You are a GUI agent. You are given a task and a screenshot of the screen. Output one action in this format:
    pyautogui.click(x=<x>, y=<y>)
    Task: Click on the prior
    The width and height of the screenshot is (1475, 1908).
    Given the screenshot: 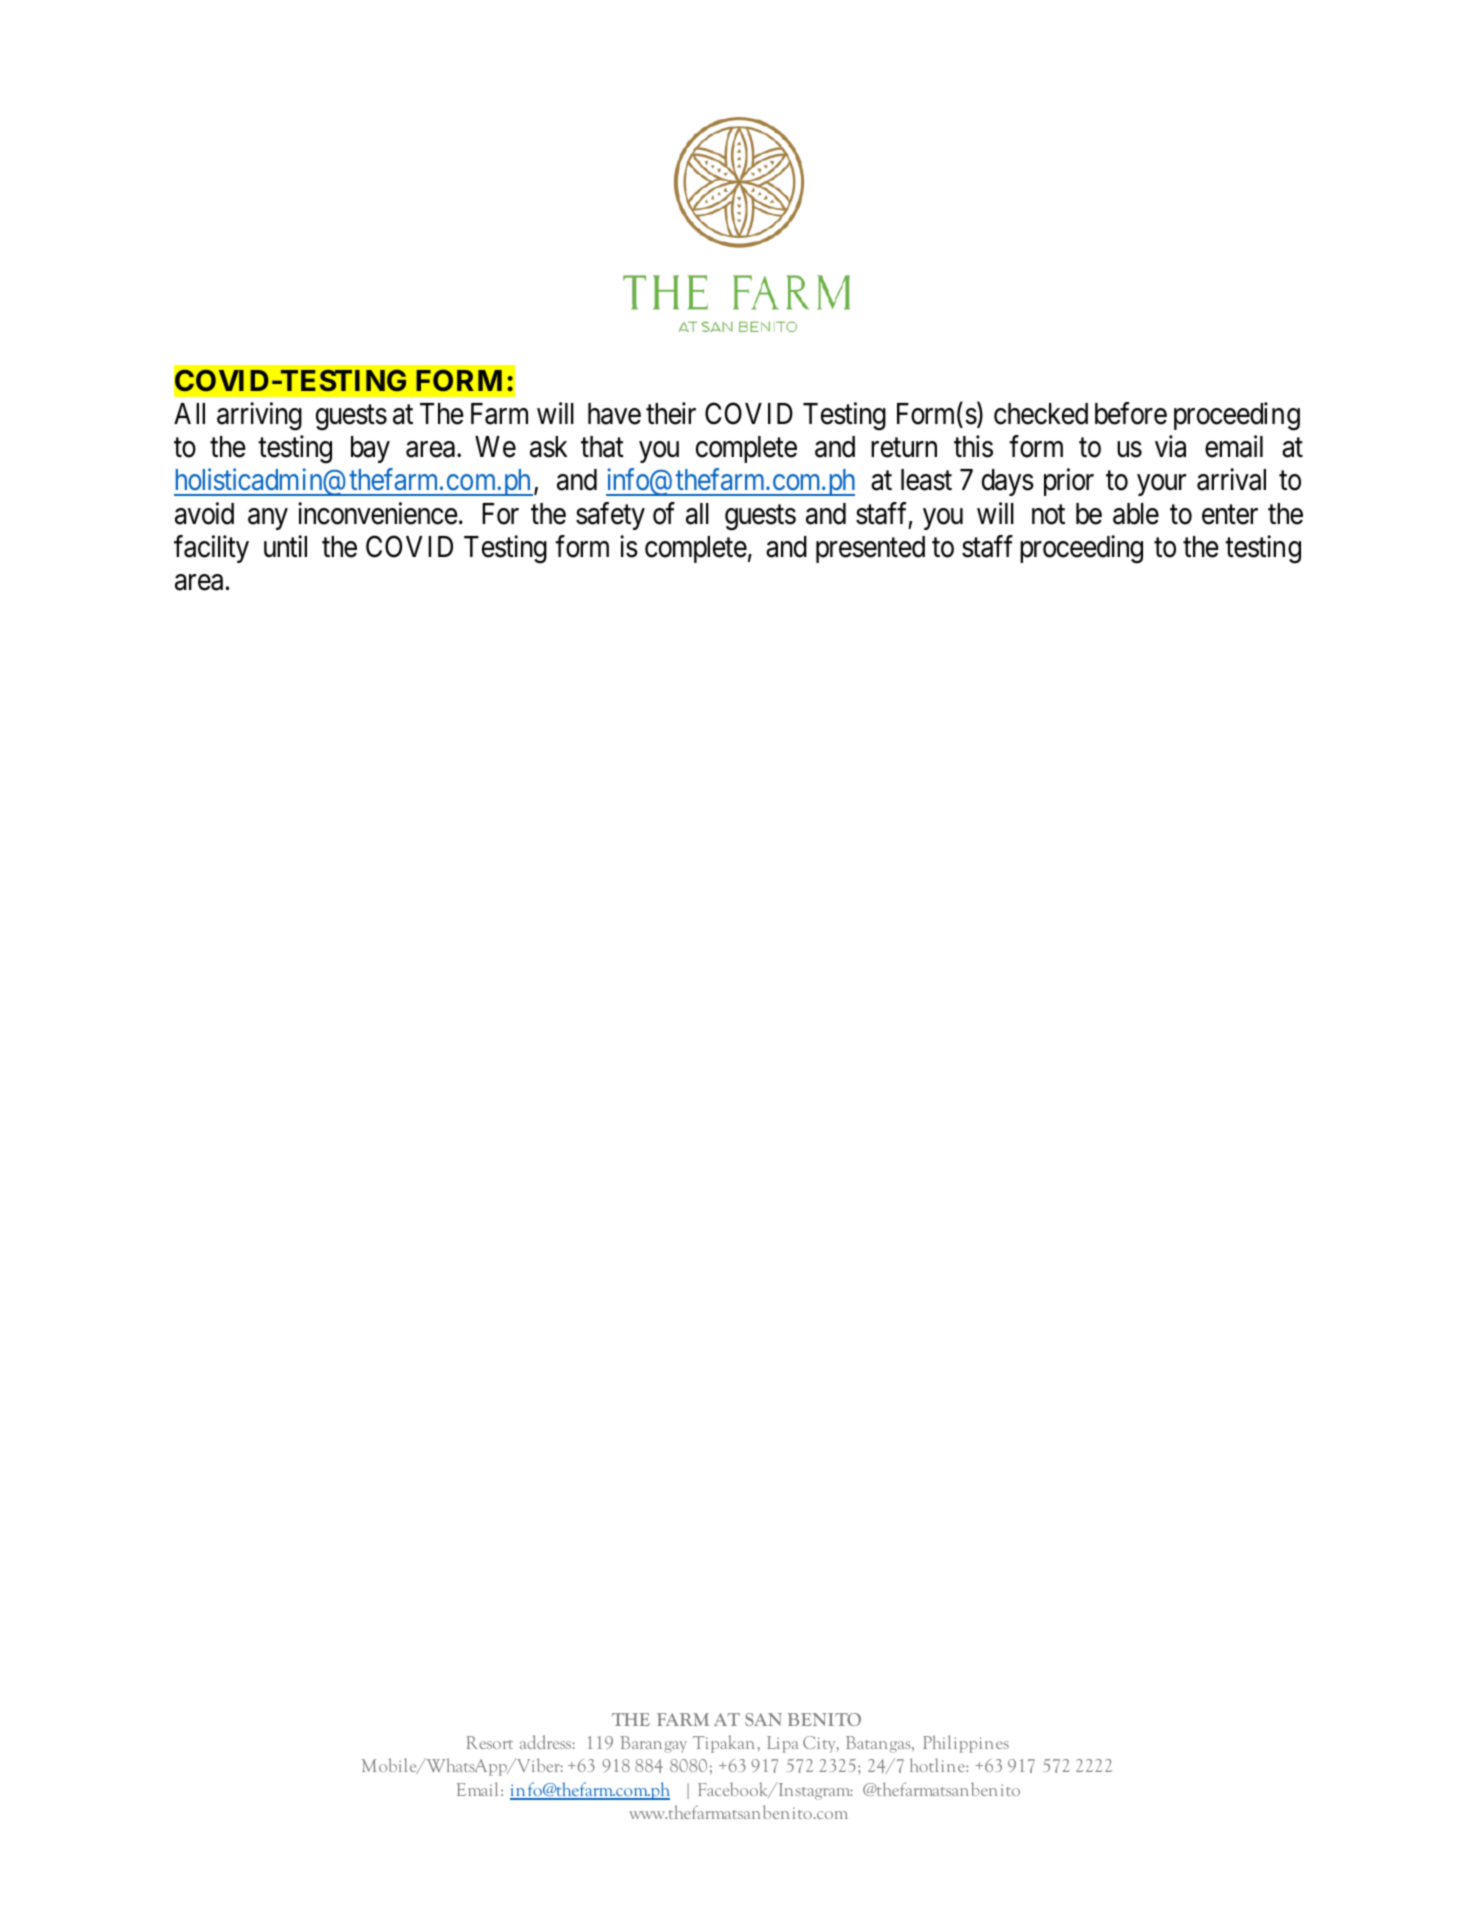 What is the action you would take?
    pyautogui.click(x=1069, y=482)
